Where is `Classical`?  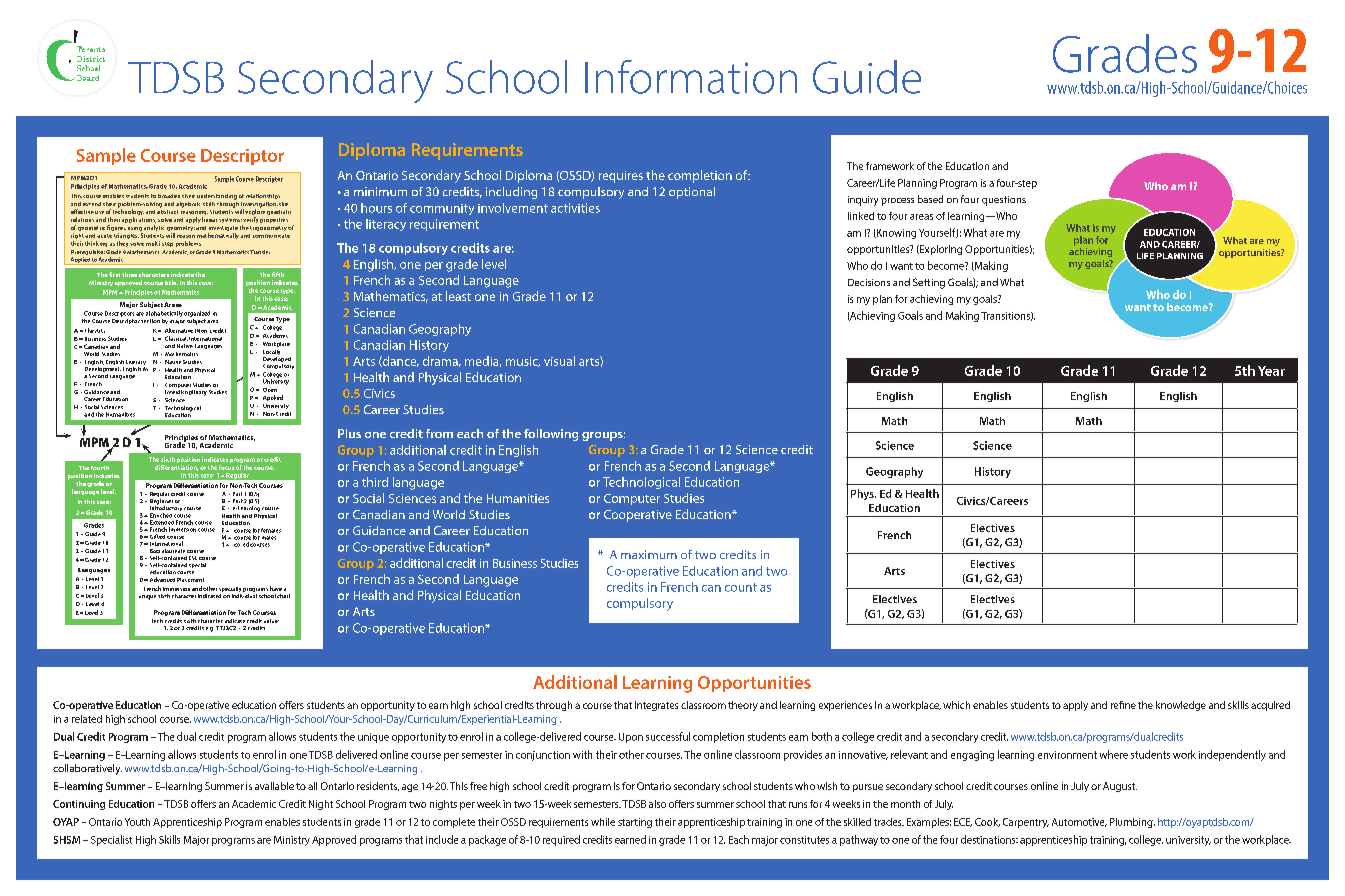 Classical is located at coordinates (176, 338).
